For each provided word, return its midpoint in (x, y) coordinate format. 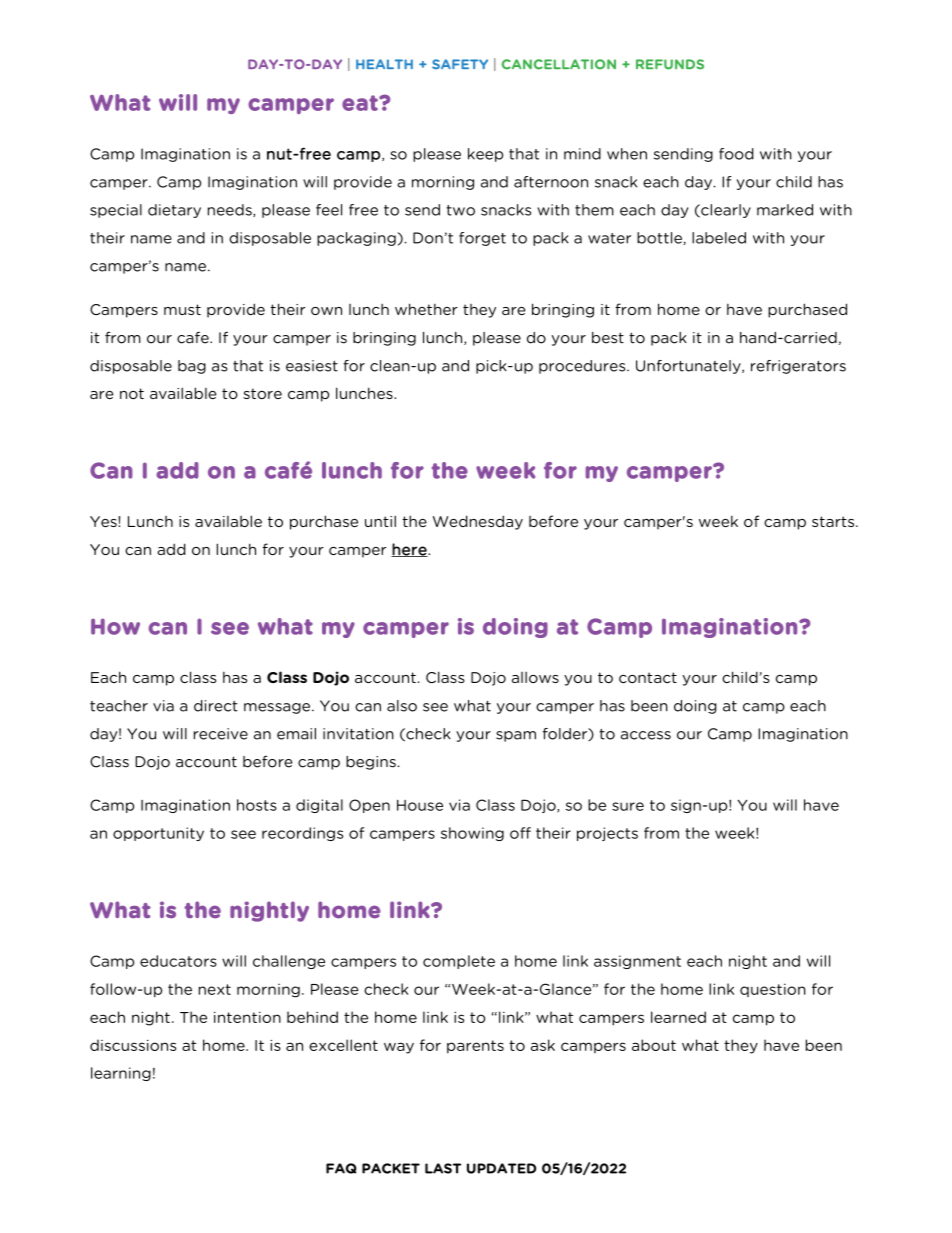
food (736, 154)
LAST (443, 1168)
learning (121, 1074)
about (654, 1045)
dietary (174, 211)
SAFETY (460, 64)
